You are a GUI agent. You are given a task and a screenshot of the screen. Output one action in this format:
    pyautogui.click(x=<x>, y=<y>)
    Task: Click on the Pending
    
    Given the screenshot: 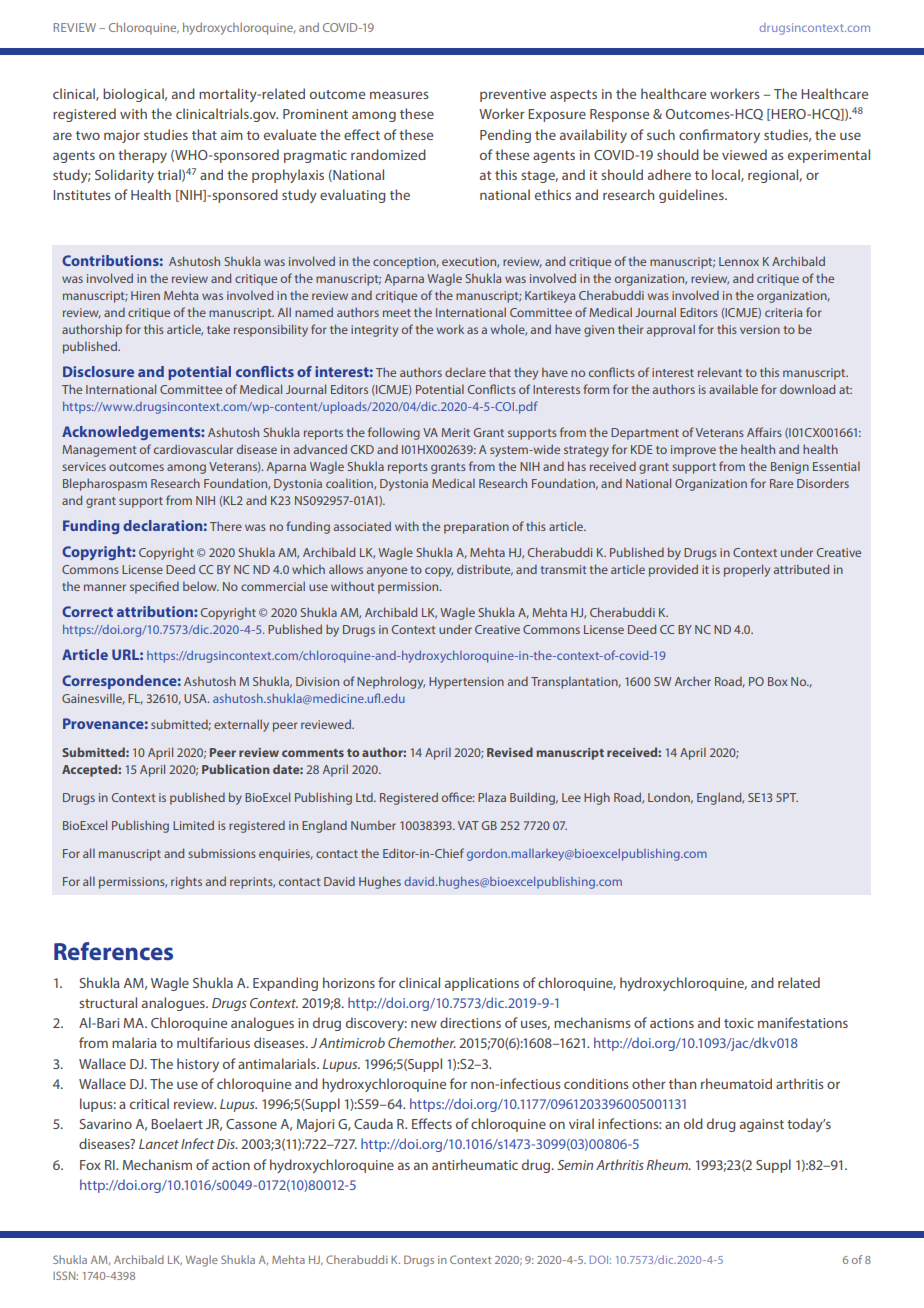 What is the action you would take?
    pyautogui.click(x=505, y=136)
